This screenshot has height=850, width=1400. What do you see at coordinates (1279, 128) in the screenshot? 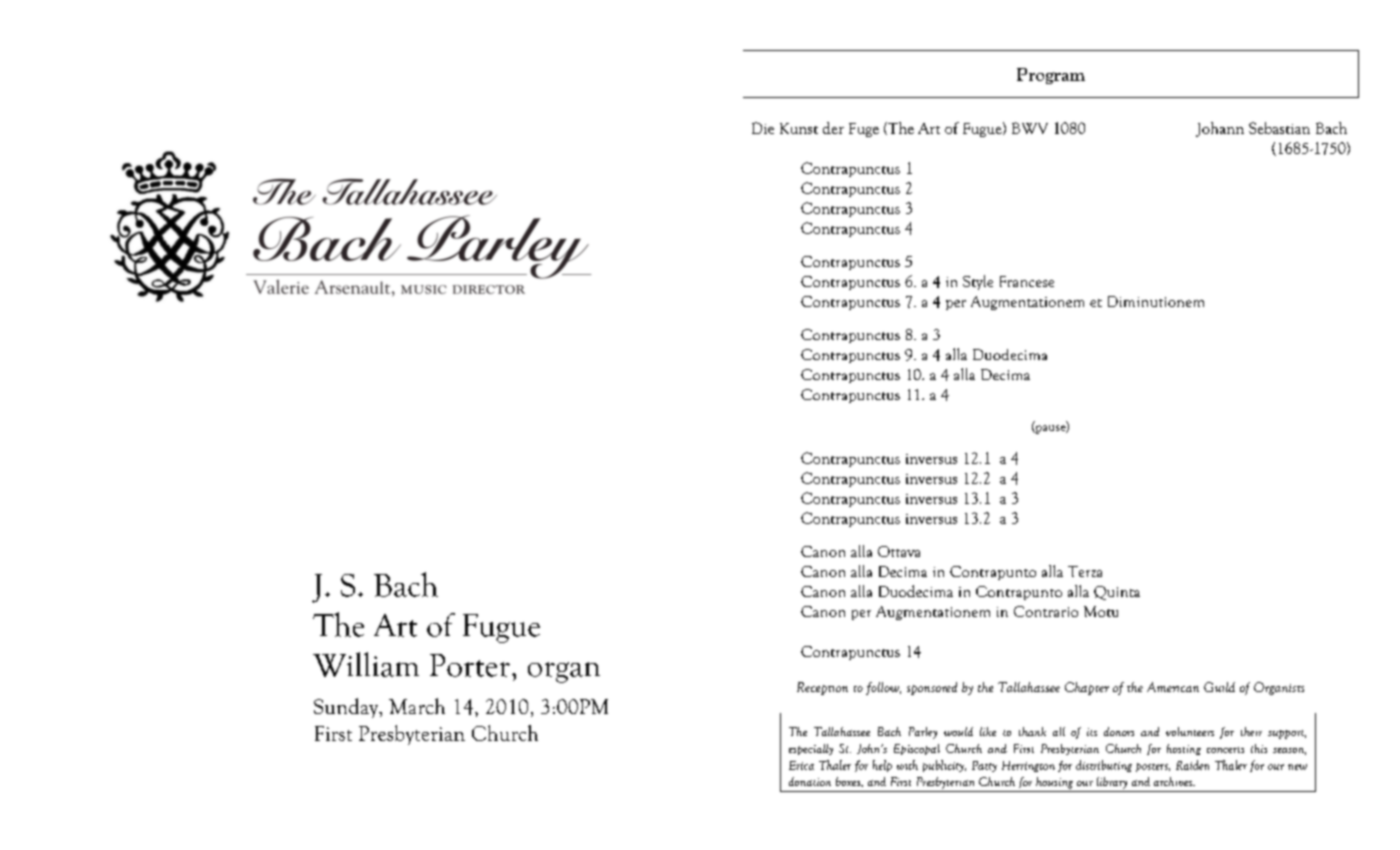
I see `Sebastian` at bounding box center [1279, 128].
